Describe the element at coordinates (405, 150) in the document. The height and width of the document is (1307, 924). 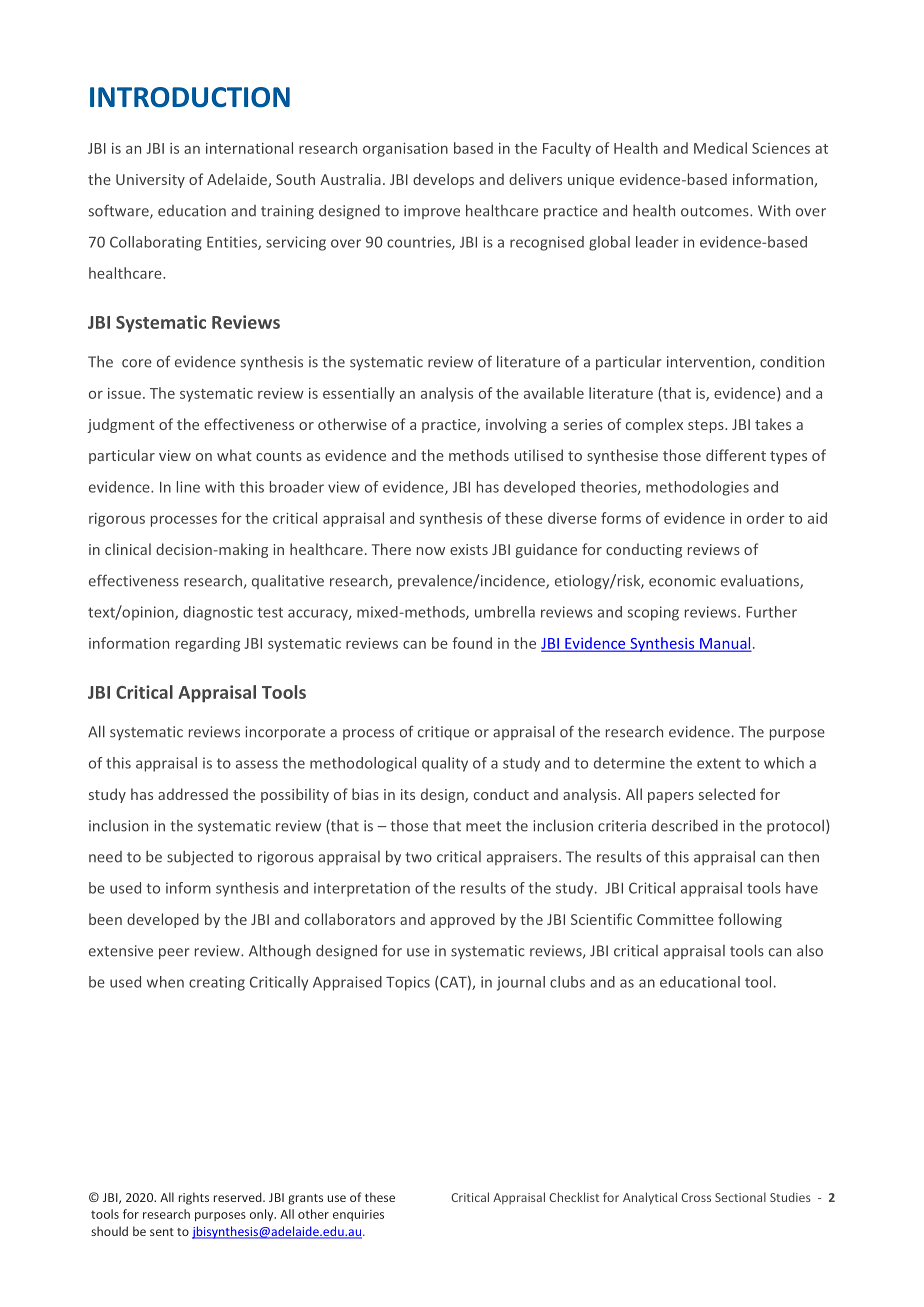
I see `organisation` at that location.
